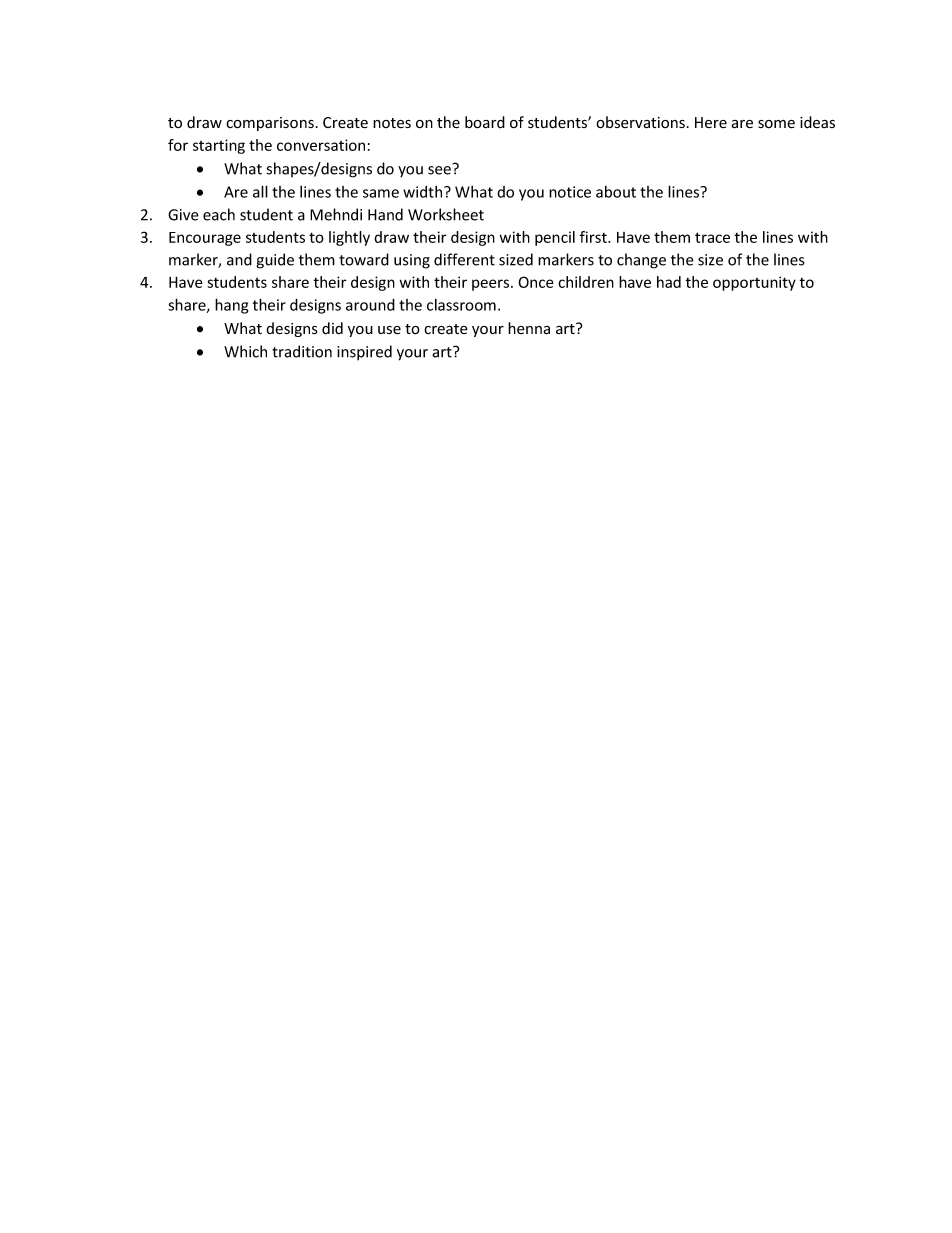 The width and height of the screenshot is (952, 1233). Describe the element at coordinates (205, 239) in the screenshot. I see `Encourage` at that location.
